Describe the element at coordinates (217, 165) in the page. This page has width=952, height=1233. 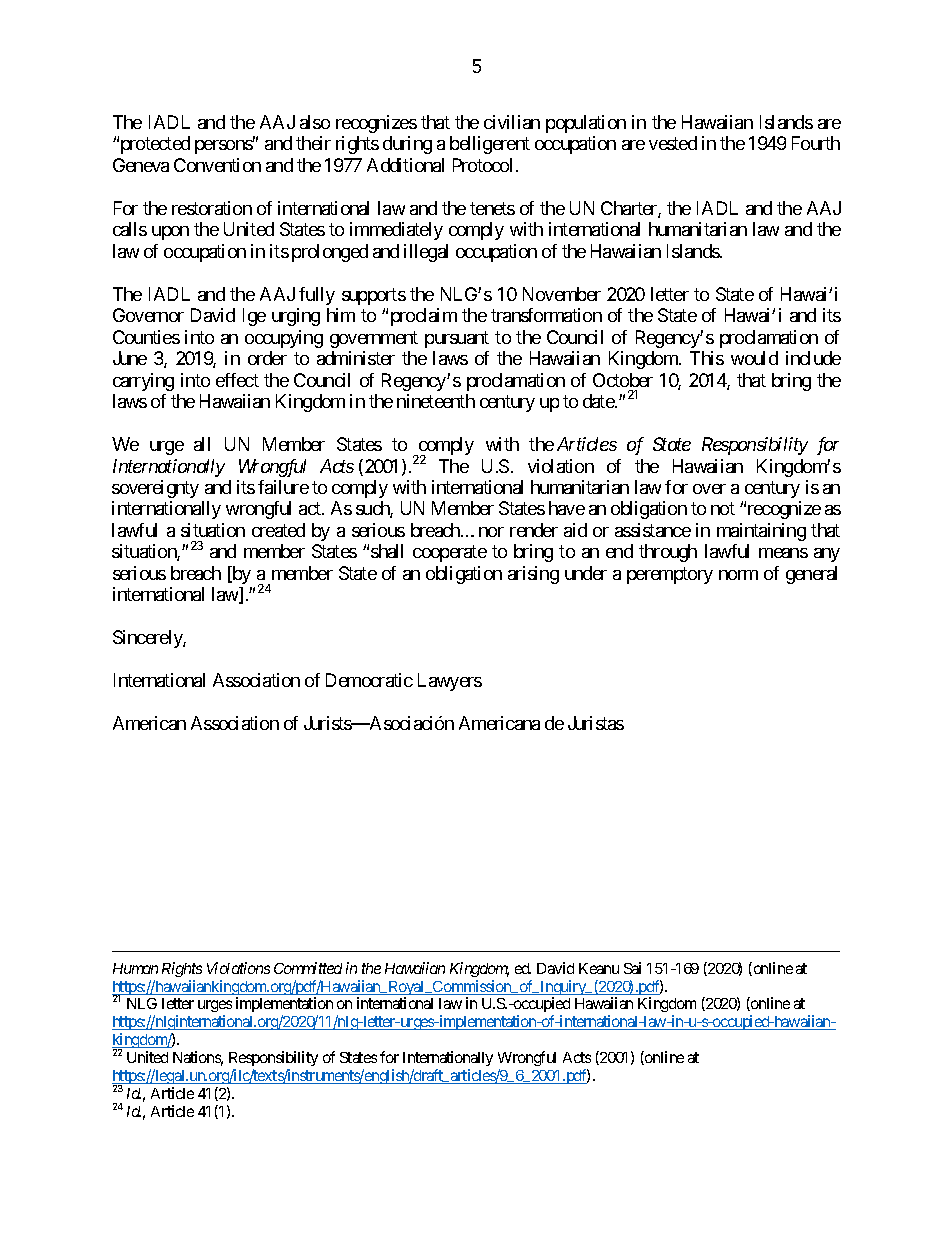
I see `Convention` at that location.
